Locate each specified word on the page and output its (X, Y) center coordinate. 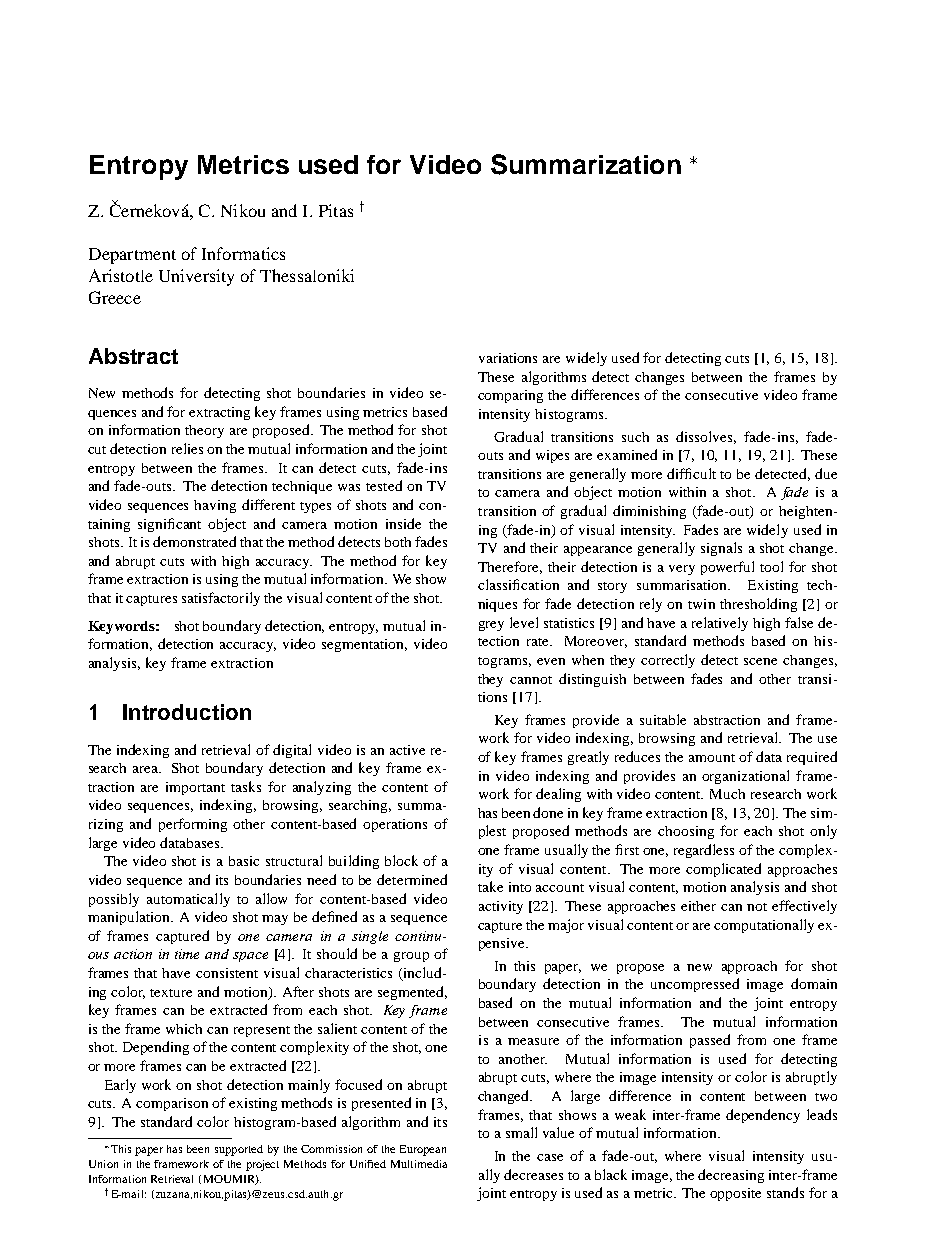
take (490, 886)
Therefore (510, 567)
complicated (723, 870)
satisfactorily (221, 599)
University (196, 277)
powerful (727, 568)
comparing (510, 396)
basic (244, 861)
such (635, 437)
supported (239, 1150)
